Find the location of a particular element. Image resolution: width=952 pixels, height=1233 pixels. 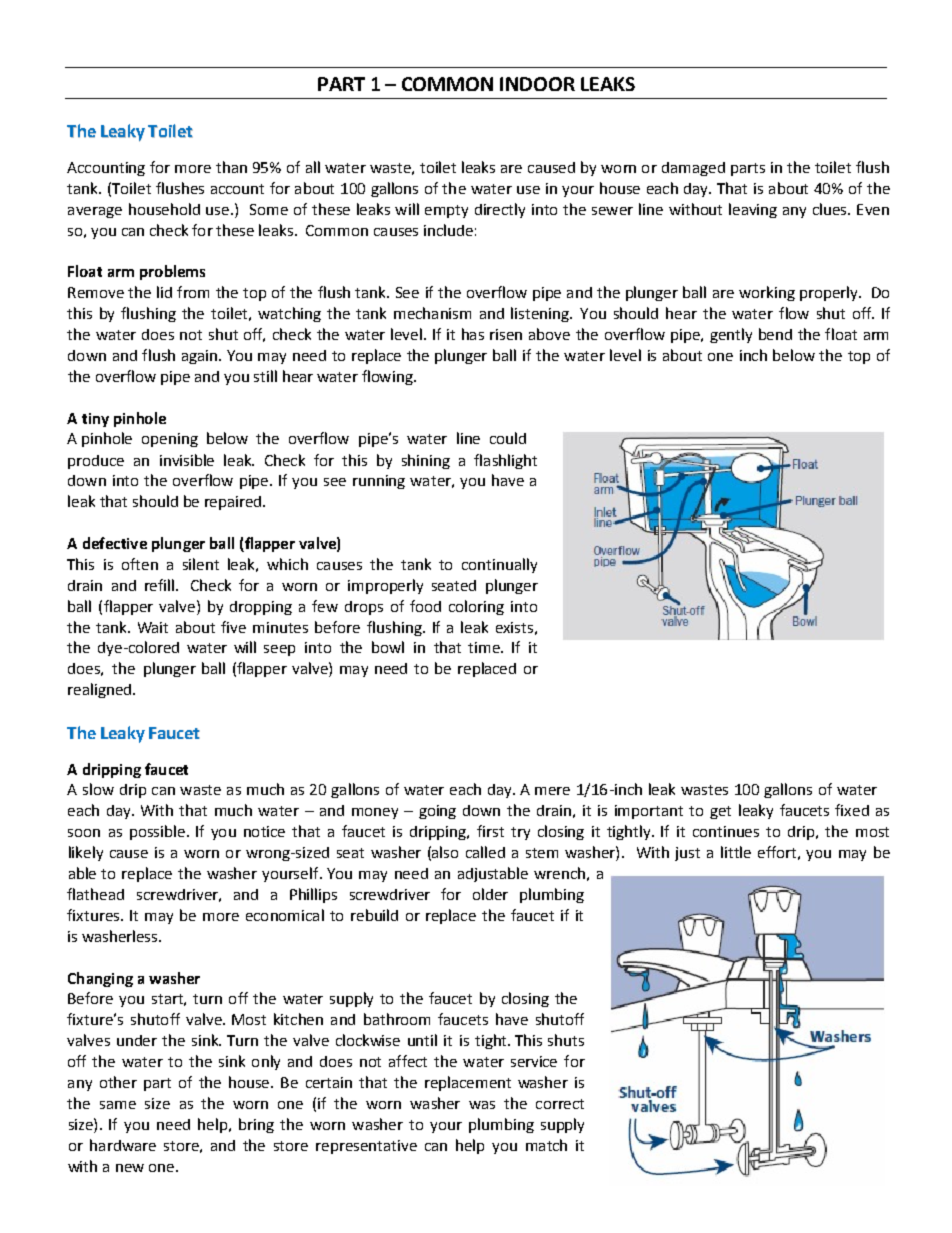

damaged is located at coordinates (693, 169).
